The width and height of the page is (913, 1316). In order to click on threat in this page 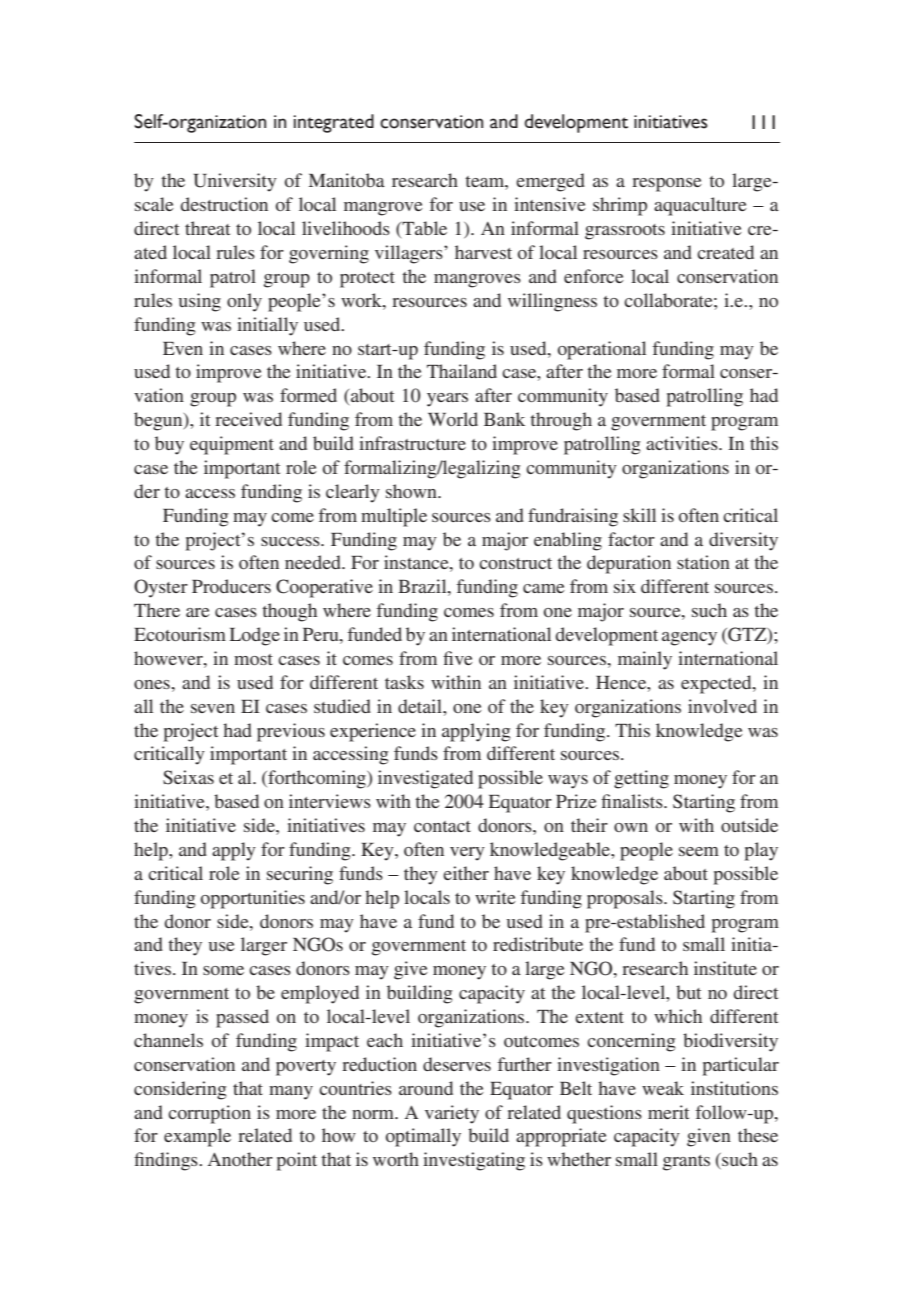, I will do `click(207, 228)`.
